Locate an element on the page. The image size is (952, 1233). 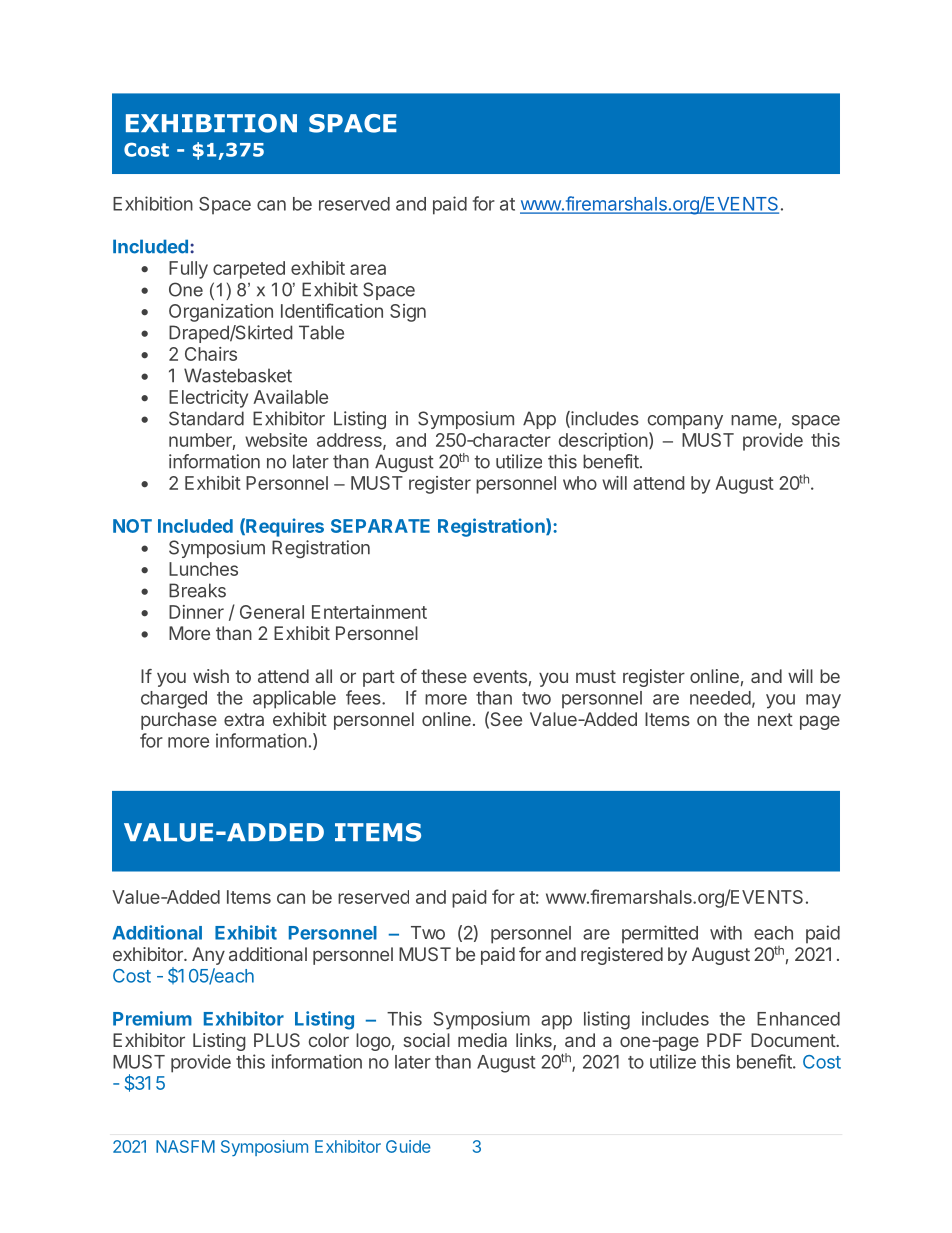
name is located at coordinates (755, 421).
